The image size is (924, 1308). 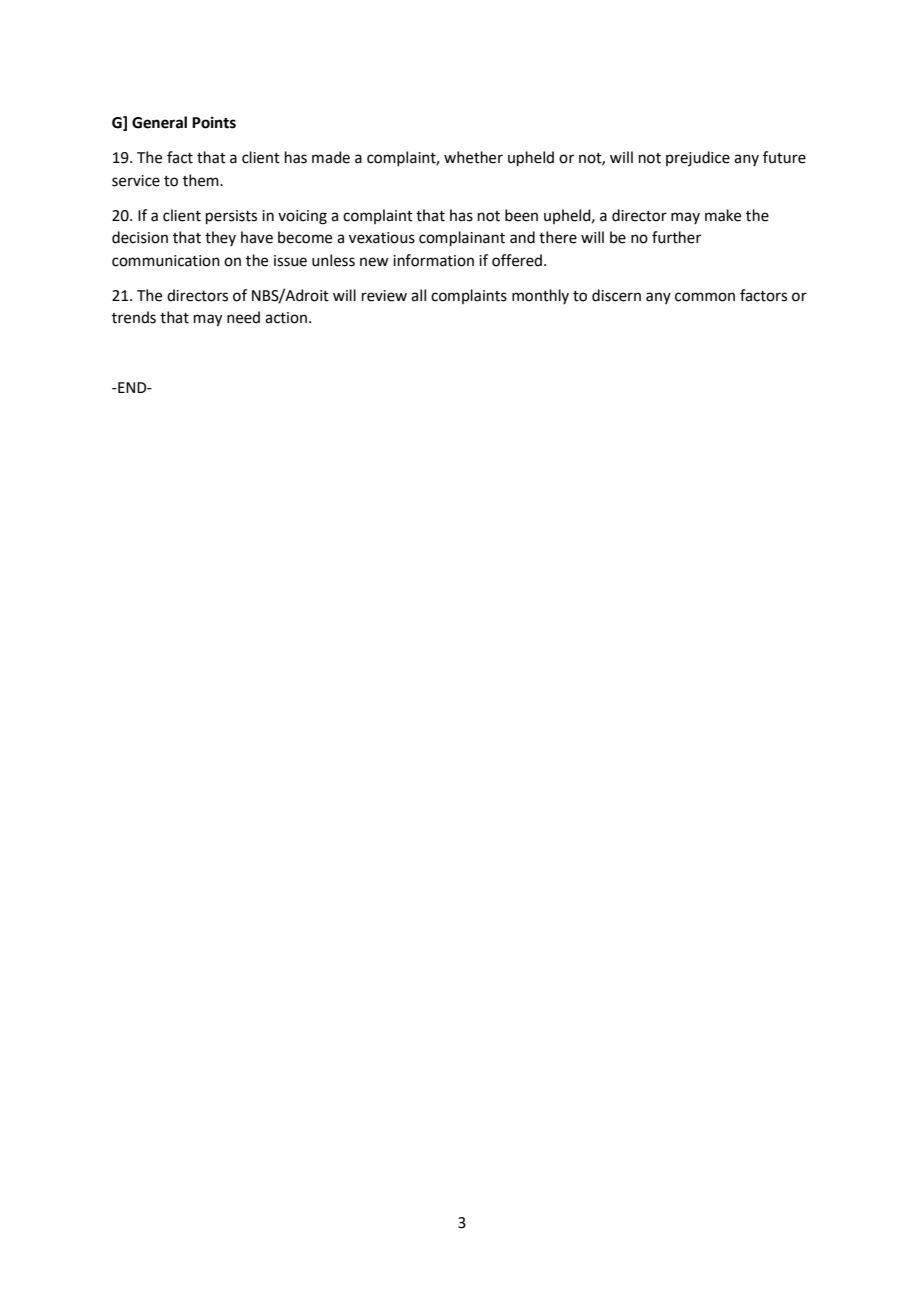 I want to click on persists, so click(x=231, y=217).
